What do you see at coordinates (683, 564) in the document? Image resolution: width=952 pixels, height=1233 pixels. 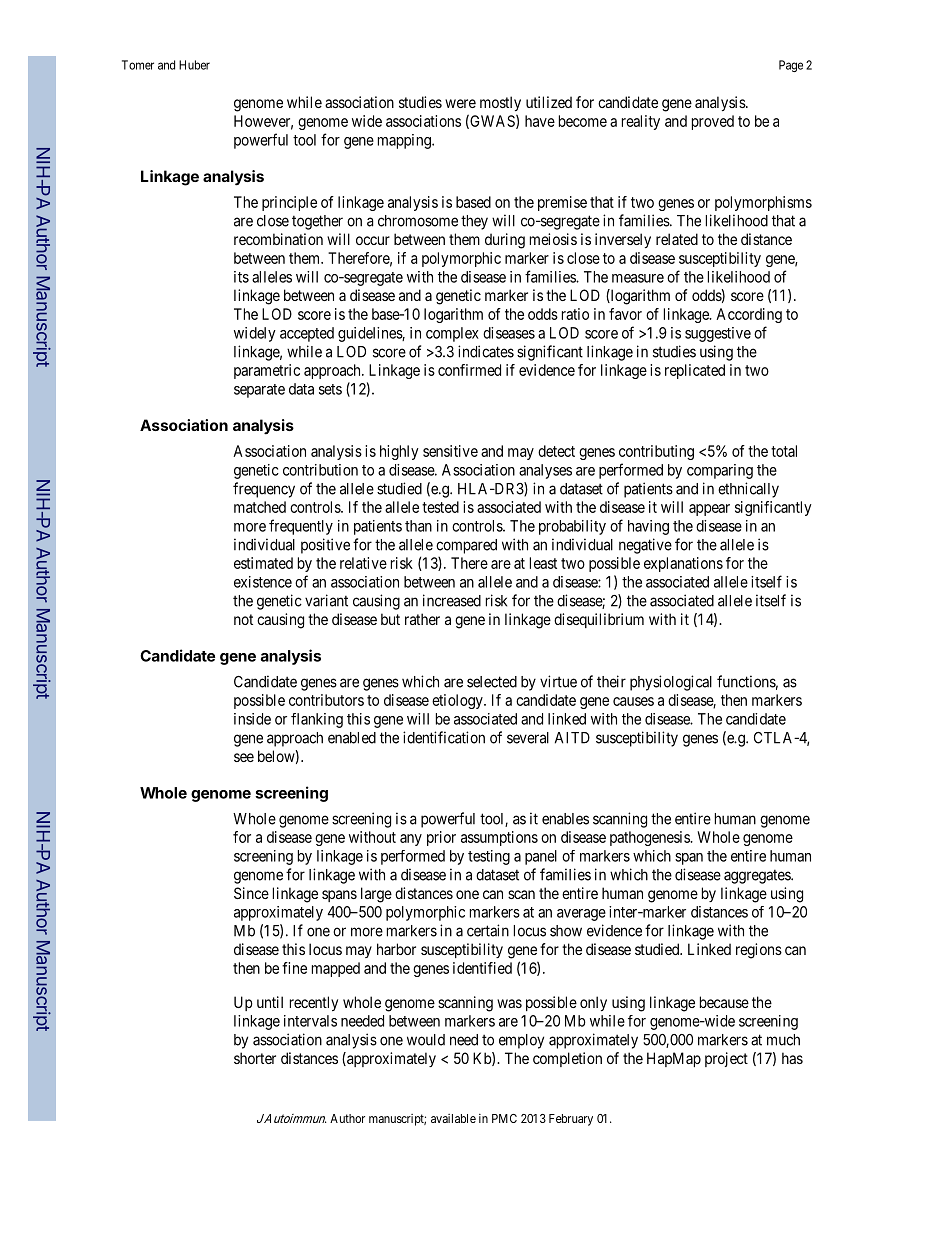 I see `explanations` at bounding box center [683, 564].
